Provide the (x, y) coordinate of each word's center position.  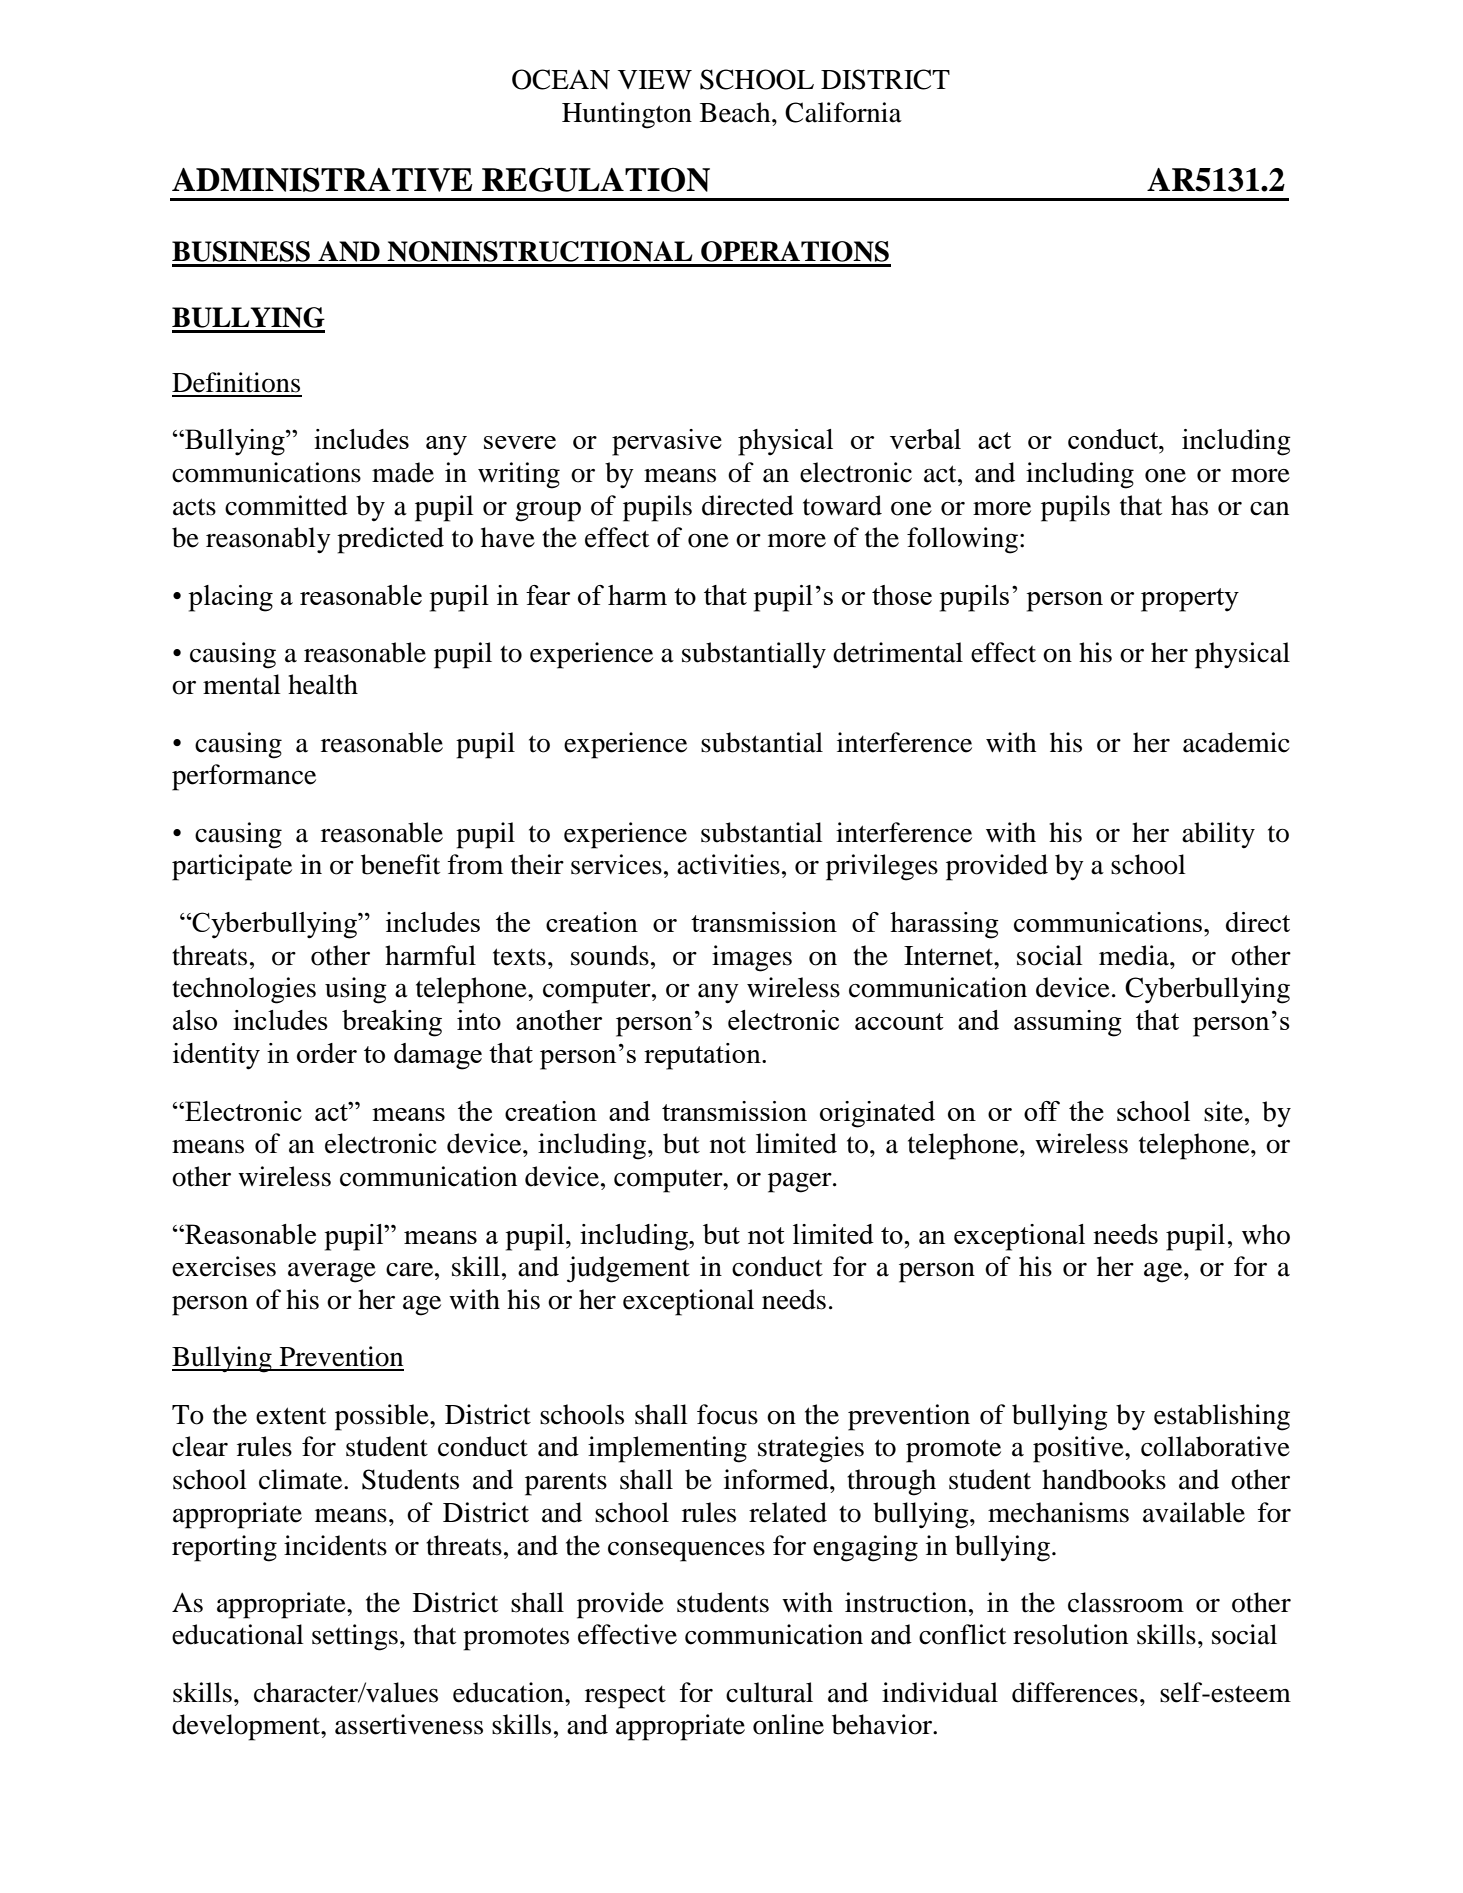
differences (1075, 1692)
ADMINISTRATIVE (322, 179)
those (902, 595)
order (327, 1053)
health (323, 684)
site (1223, 1111)
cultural (769, 1692)
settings (355, 1637)
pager (801, 1183)
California (843, 112)
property (1190, 600)
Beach (736, 112)
